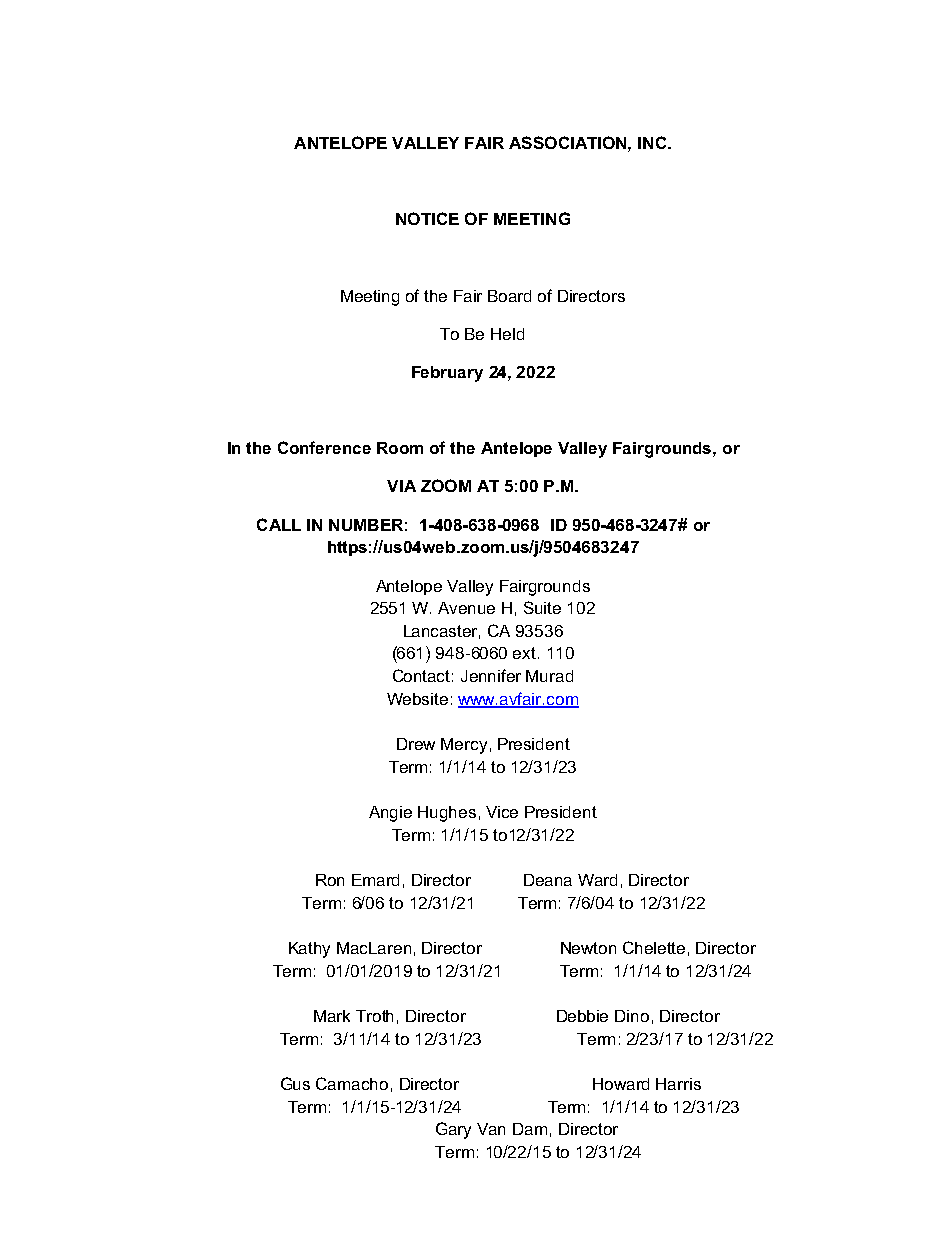 This screenshot has width=952, height=1233. I want to click on Newton, so click(588, 948).
